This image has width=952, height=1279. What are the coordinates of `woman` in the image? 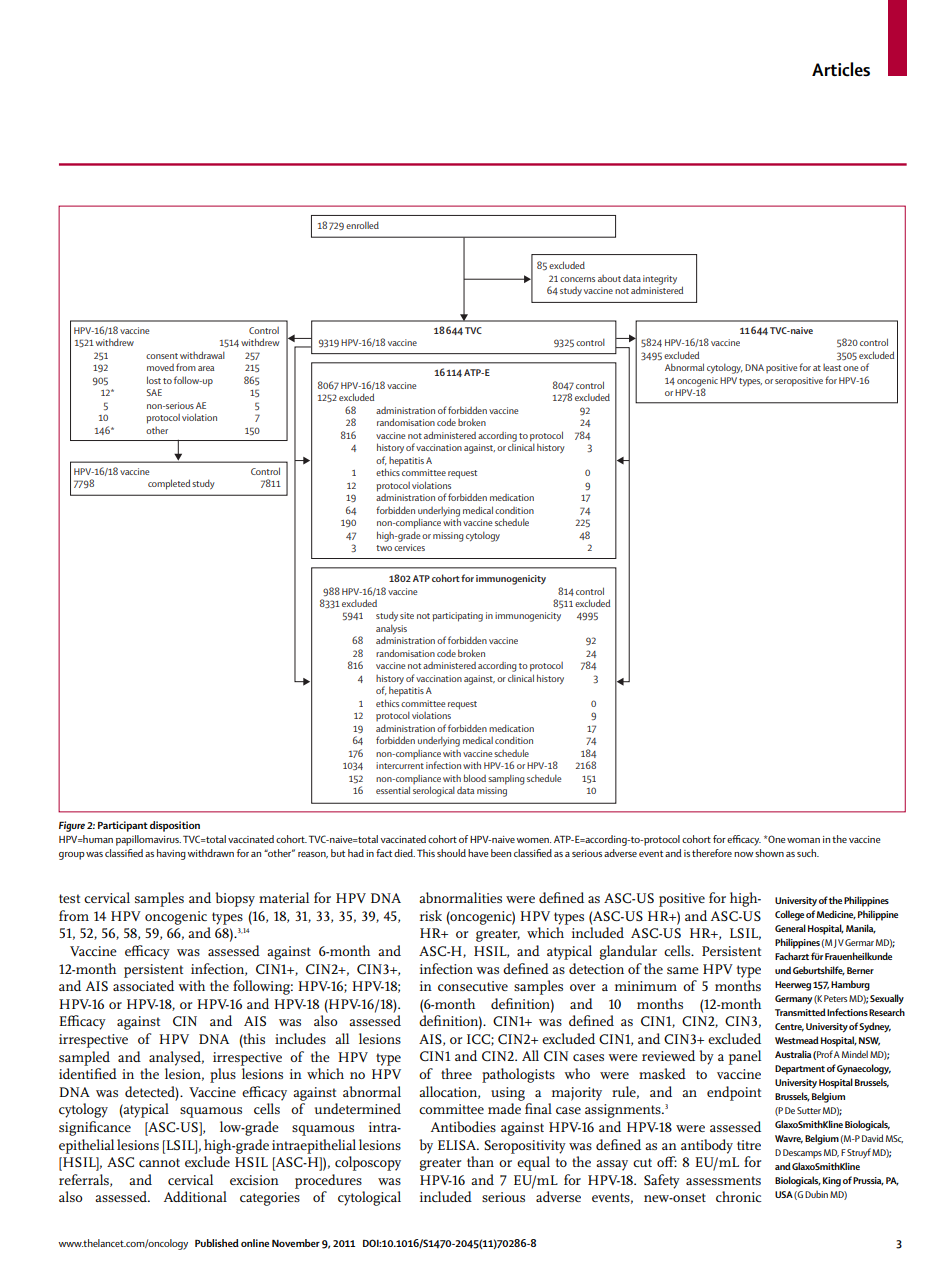 It's located at (803, 840).
